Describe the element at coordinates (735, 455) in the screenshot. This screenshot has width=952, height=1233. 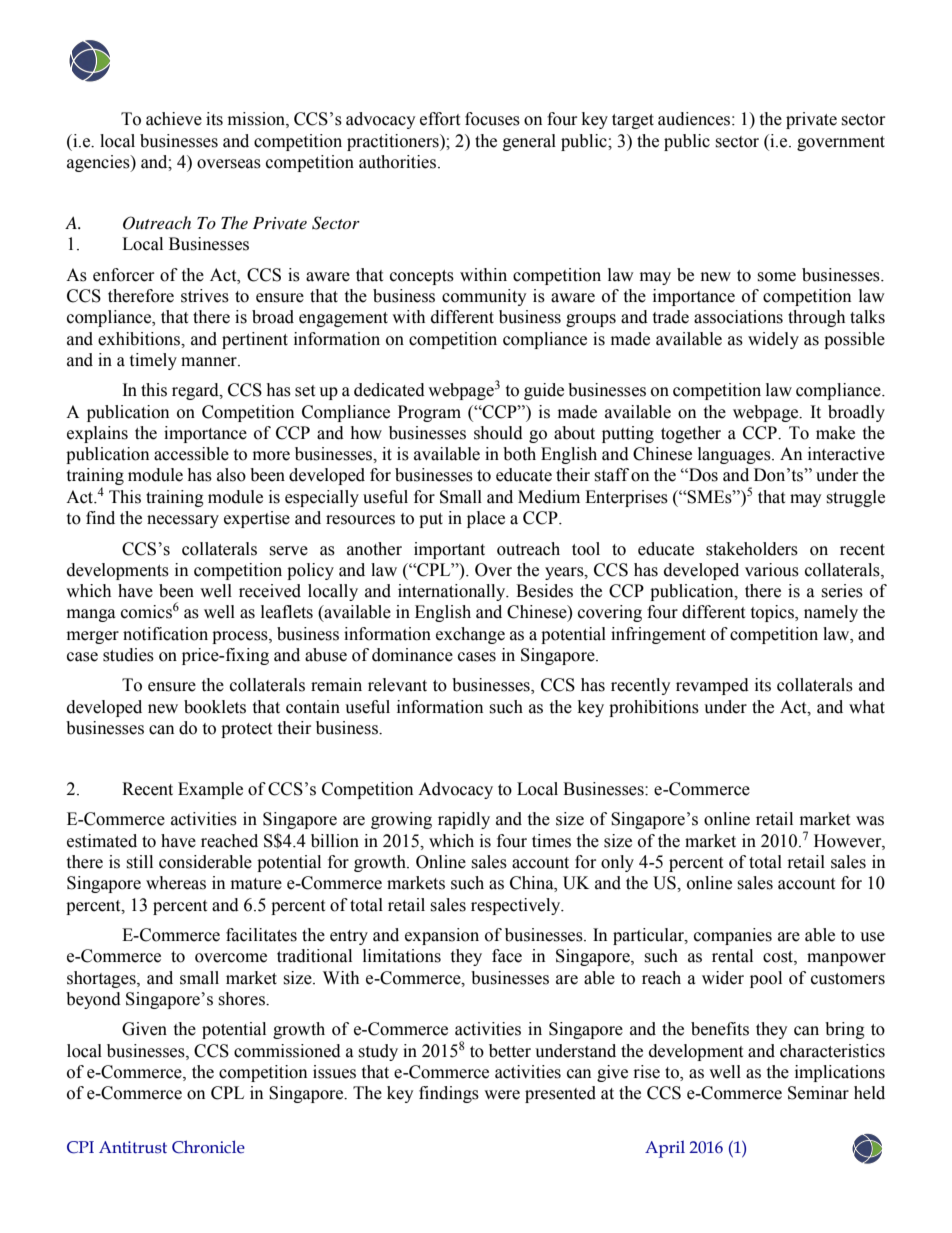
I see `languages` at that location.
